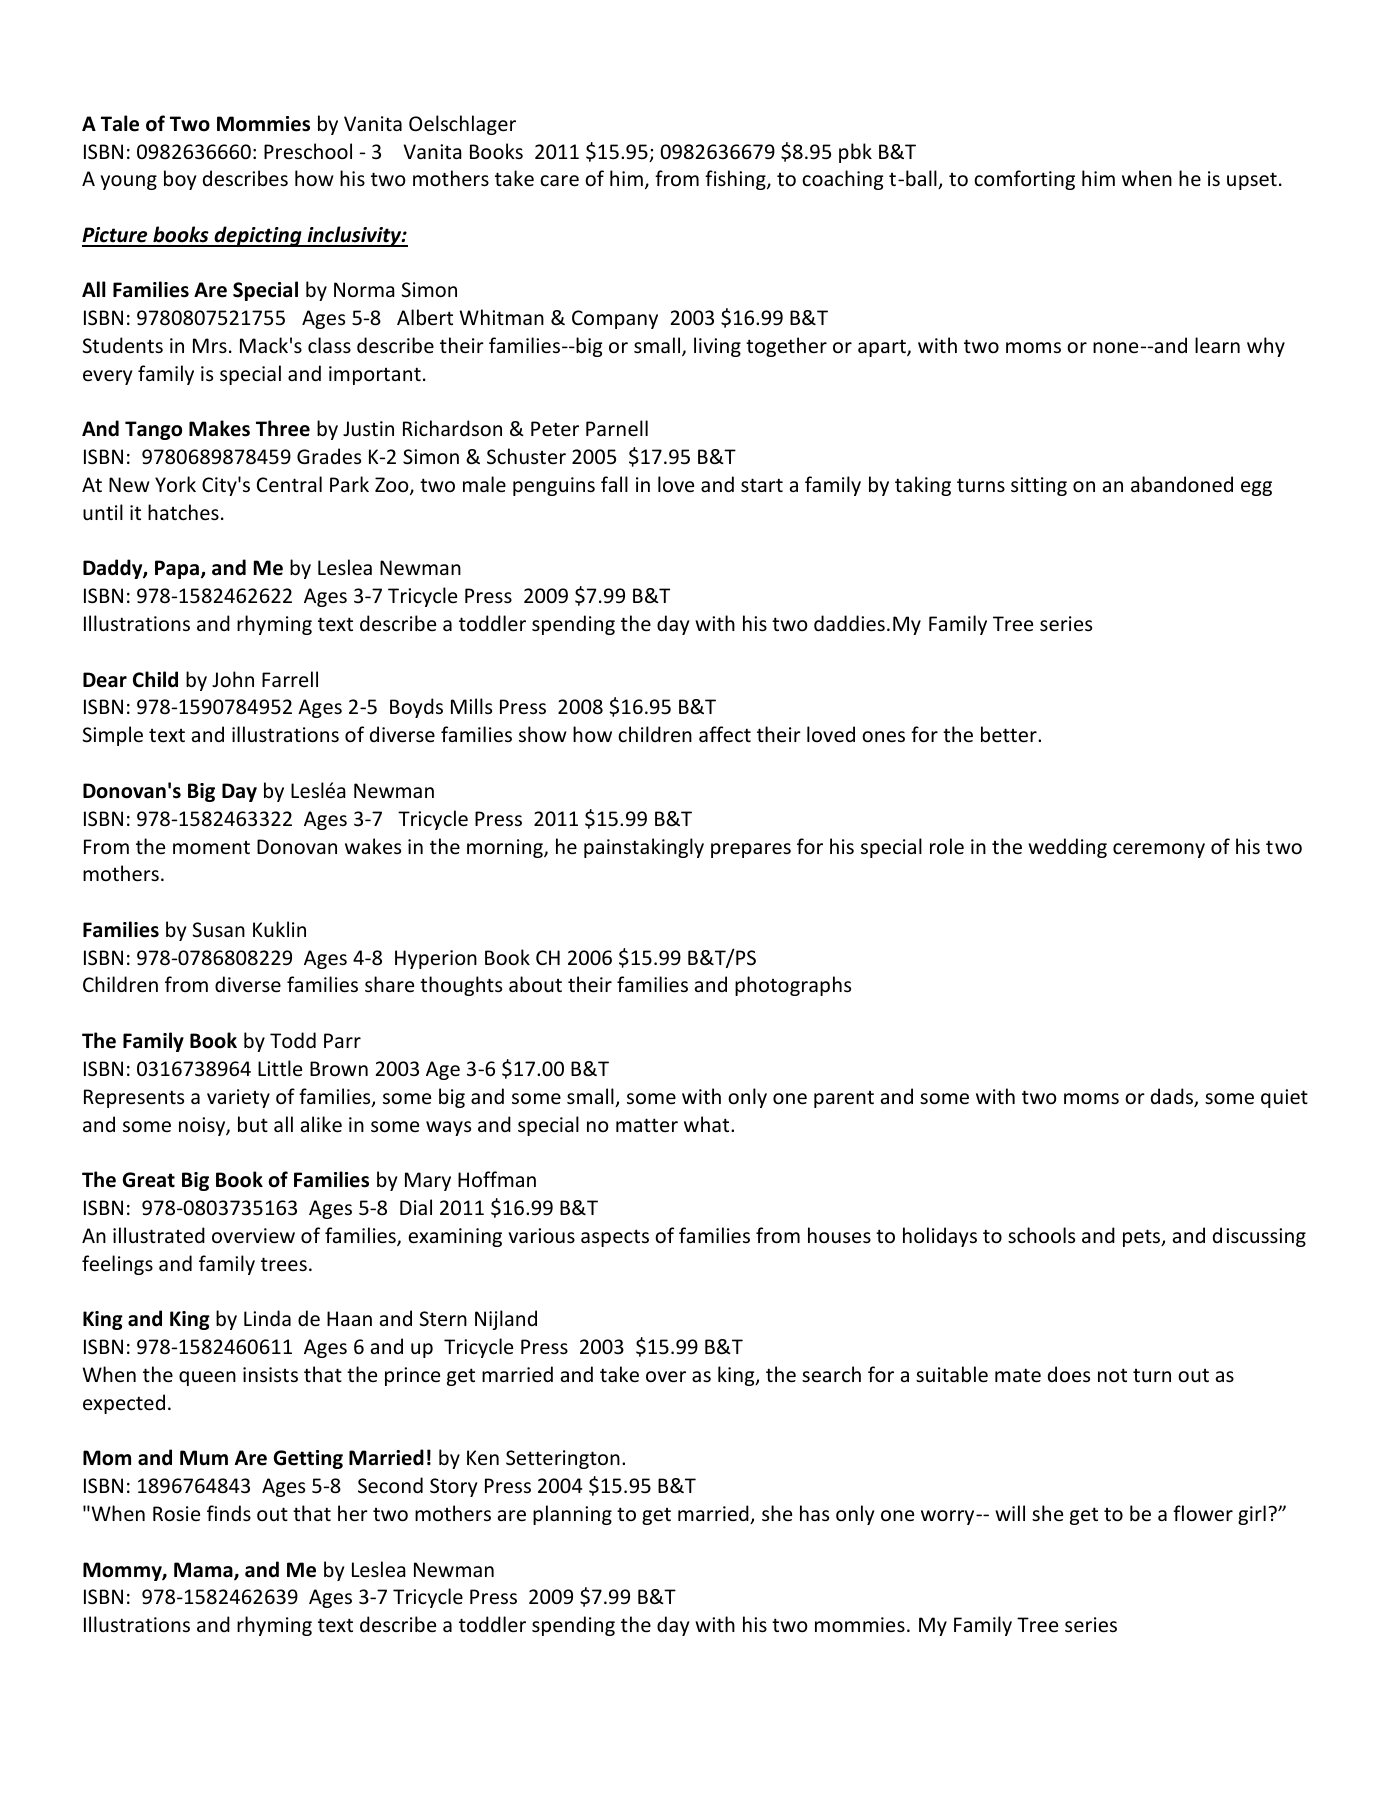 Image resolution: width=1394 pixels, height=1804 pixels. I want to click on upset, so click(1252, 181).
